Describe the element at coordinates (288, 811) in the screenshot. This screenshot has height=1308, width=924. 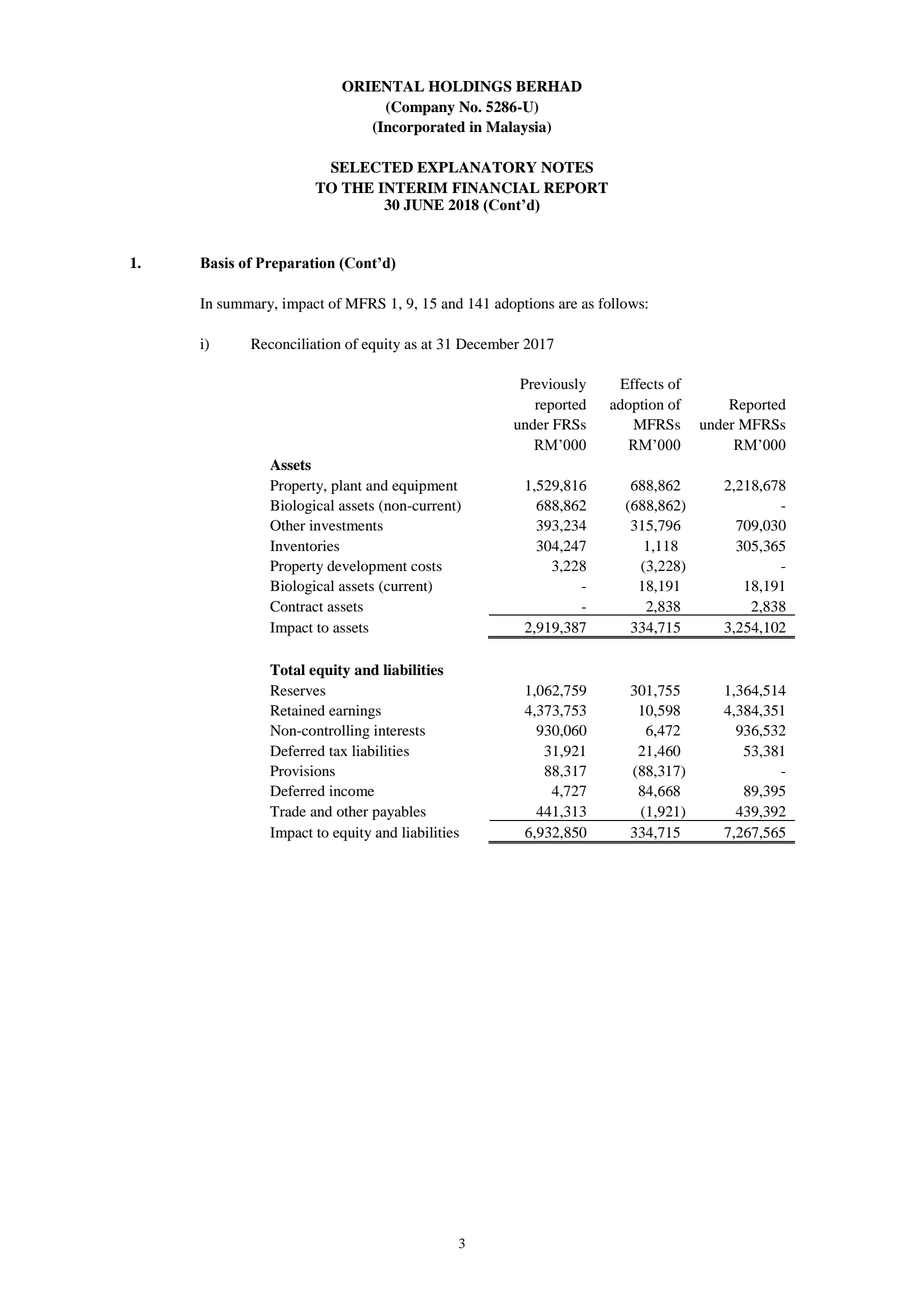
I see `Trade` at that location.
